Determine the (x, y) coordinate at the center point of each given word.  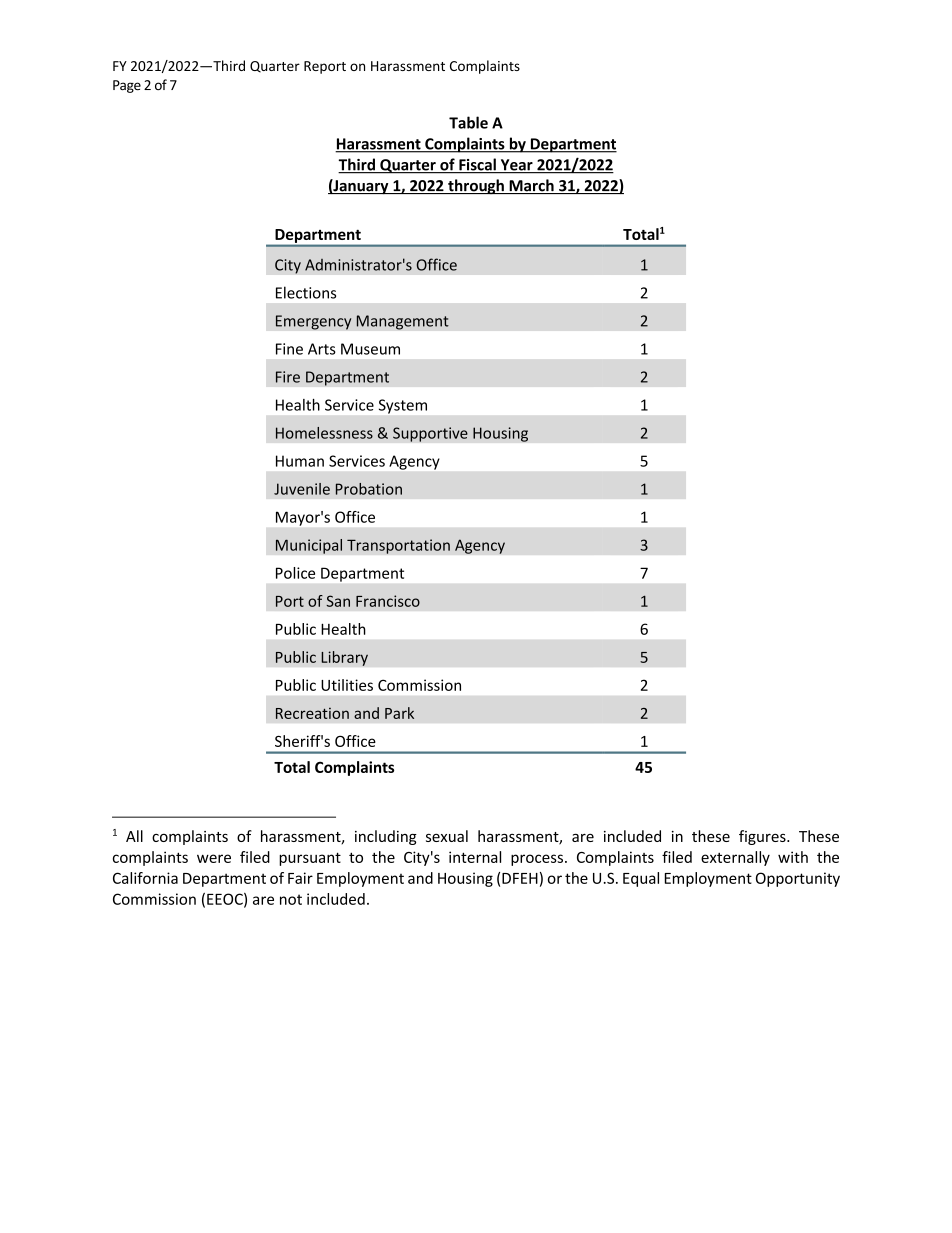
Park (399, 713)
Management (402, 322)
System (403, 406)
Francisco (388, 601)
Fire (288, 377)
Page (127, 86)
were (214, 858)
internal (475, 857)
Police (295, 573)
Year (516, 166)
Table (468, 122)
